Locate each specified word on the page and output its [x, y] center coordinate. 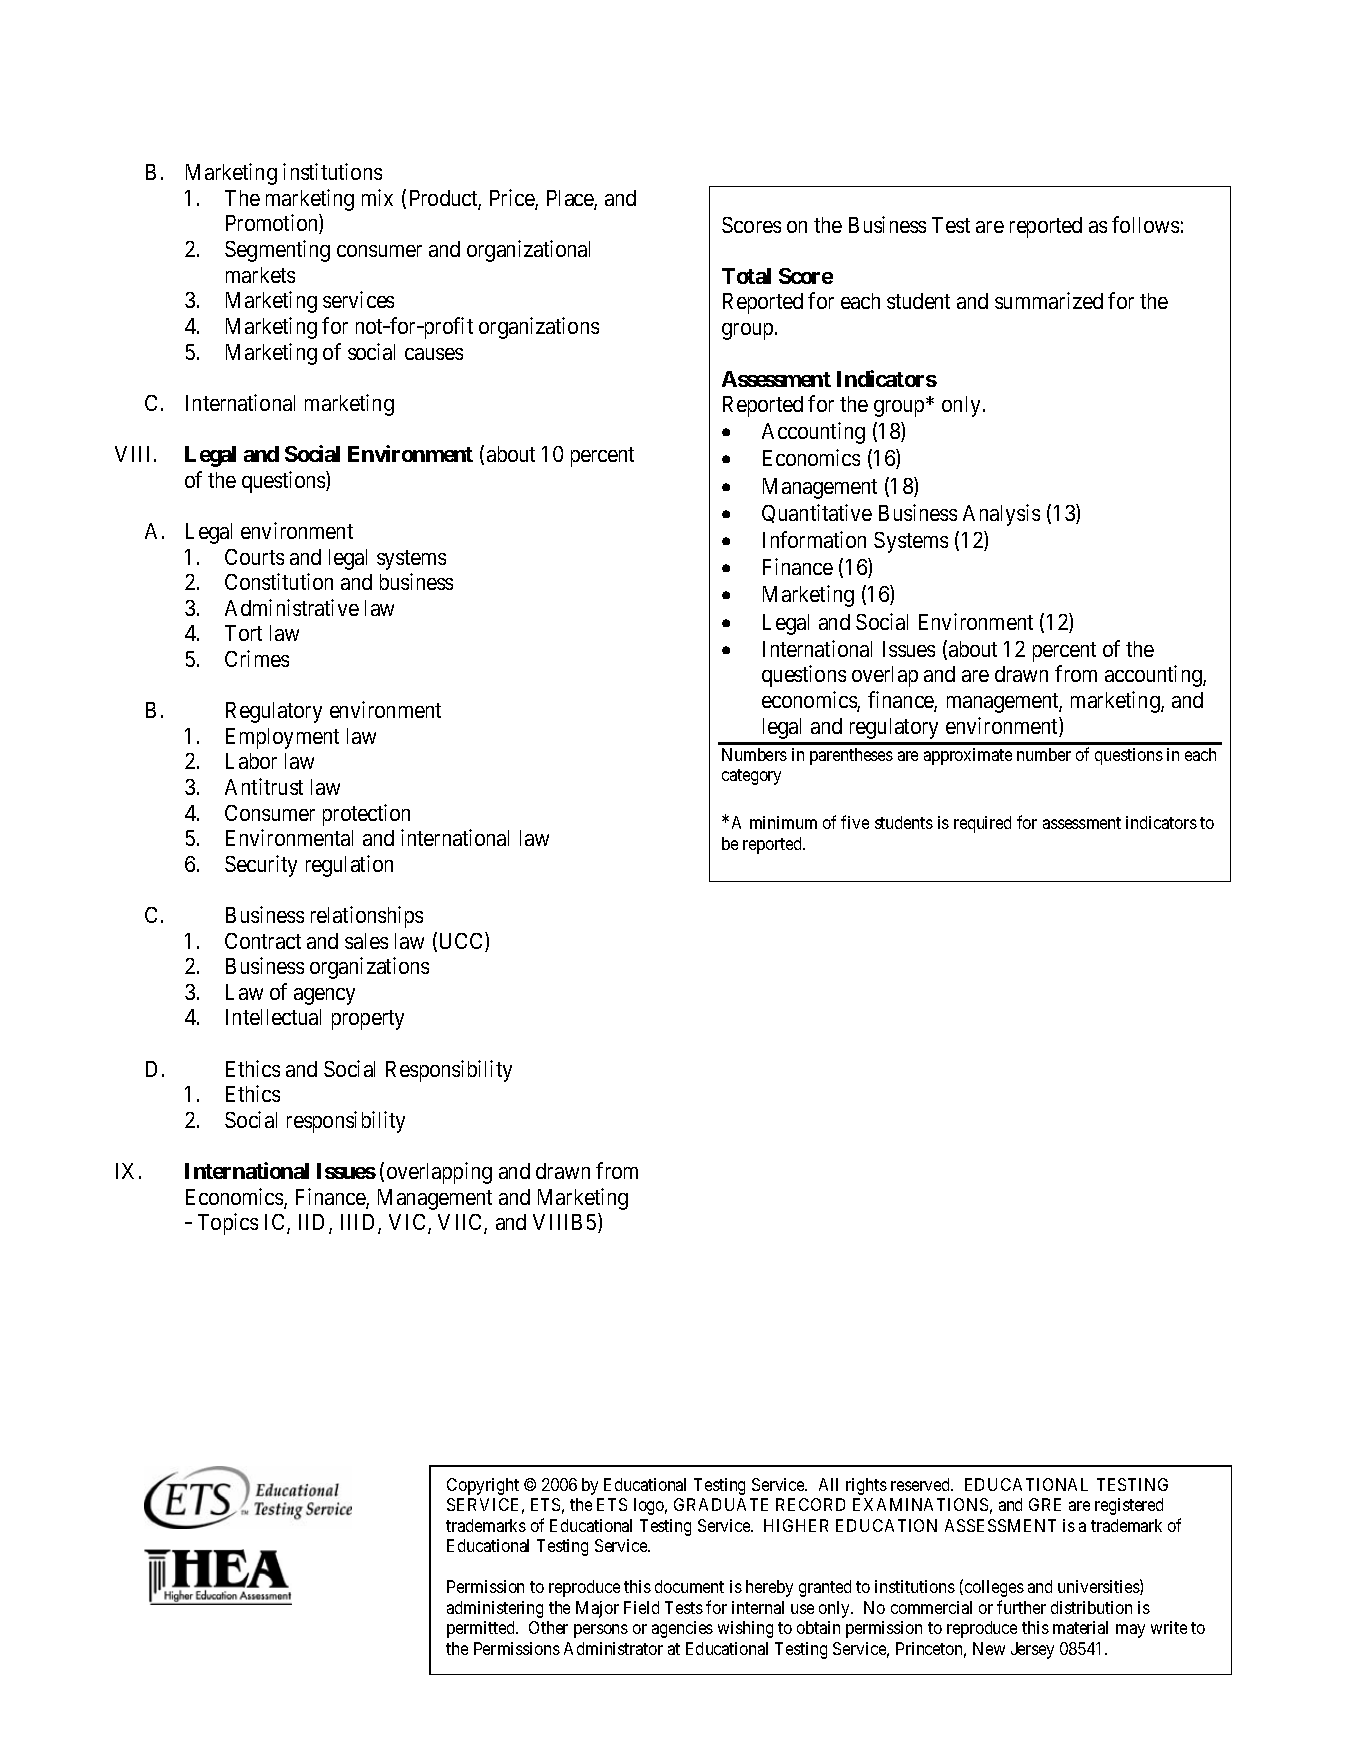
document [689, 1586]
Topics [228, 1224]
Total [746, 276]
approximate [968, 756]
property [368, 1020]
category [751, 777]
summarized [1049, 300]
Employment [282, 738]
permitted [482, 1629]
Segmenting [277, 251]
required [982, 824]
